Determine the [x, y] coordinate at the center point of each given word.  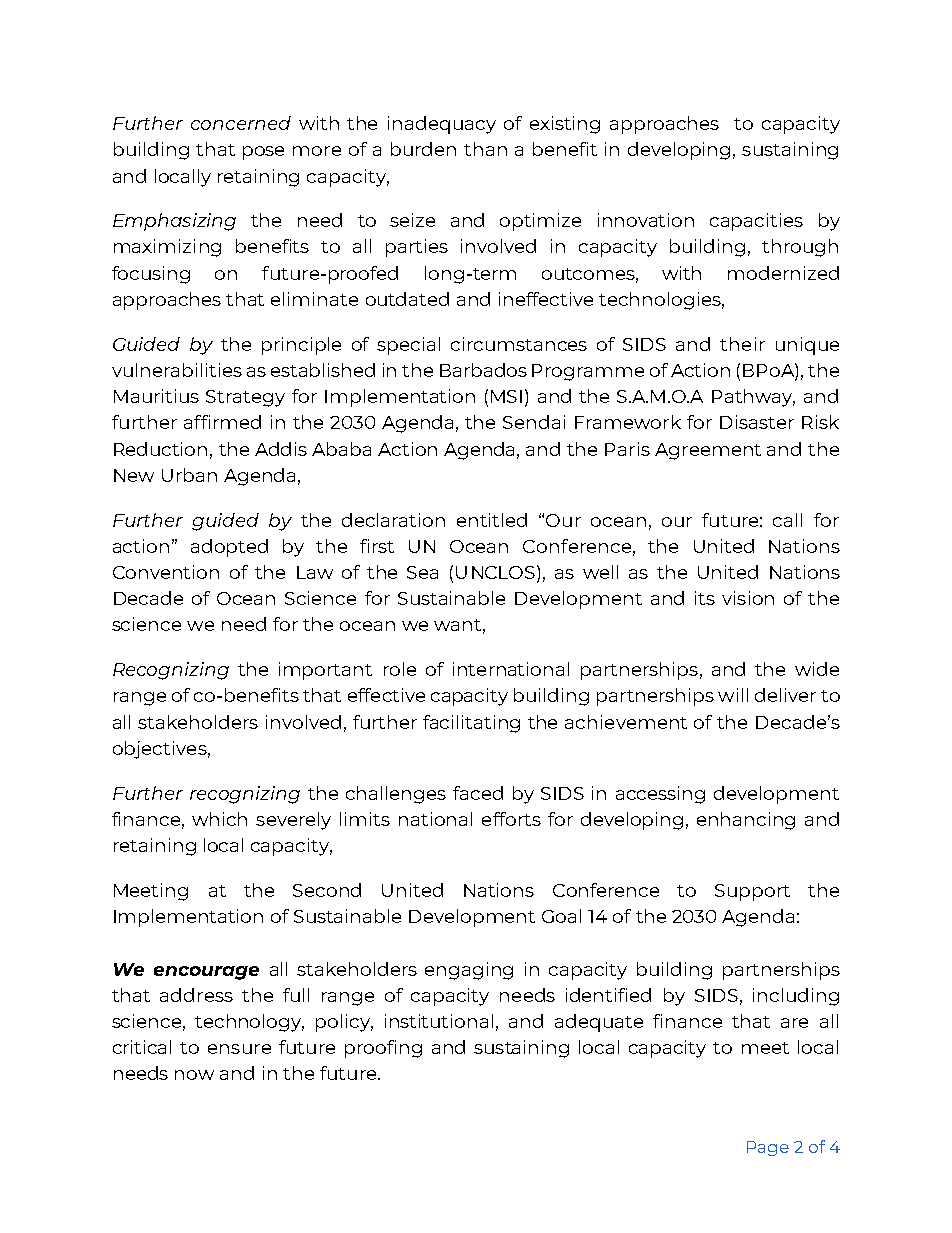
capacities [756, 222]
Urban [189, 475]
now [194, 1075]
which [219, 819]
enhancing [746, 821]
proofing [383, 1049]
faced [478, 793]
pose [263, 153]
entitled [492, 520]
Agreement [708, 451]
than [485, 149]
